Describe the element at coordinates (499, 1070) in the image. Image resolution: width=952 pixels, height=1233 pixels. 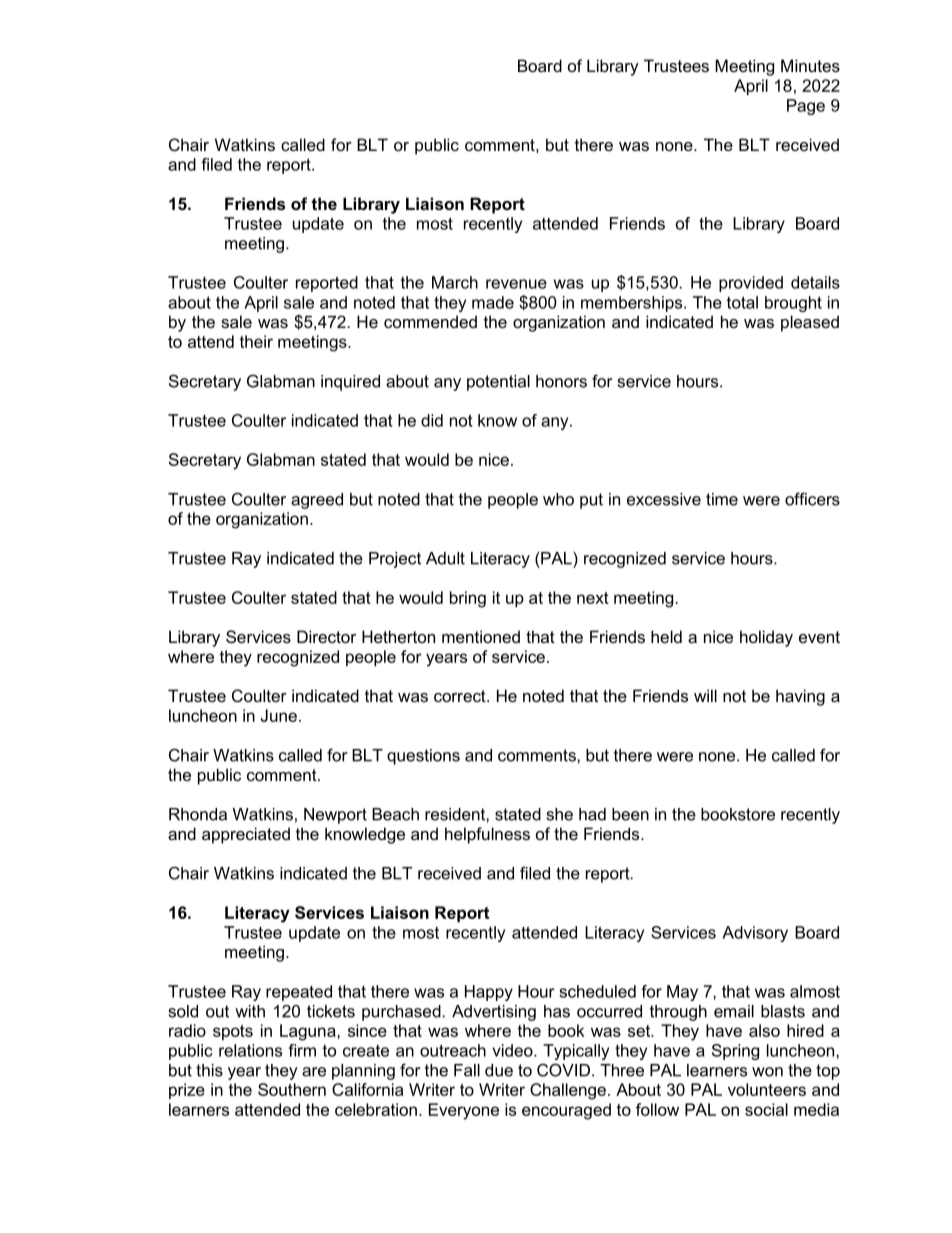
I see `due` at that location.
